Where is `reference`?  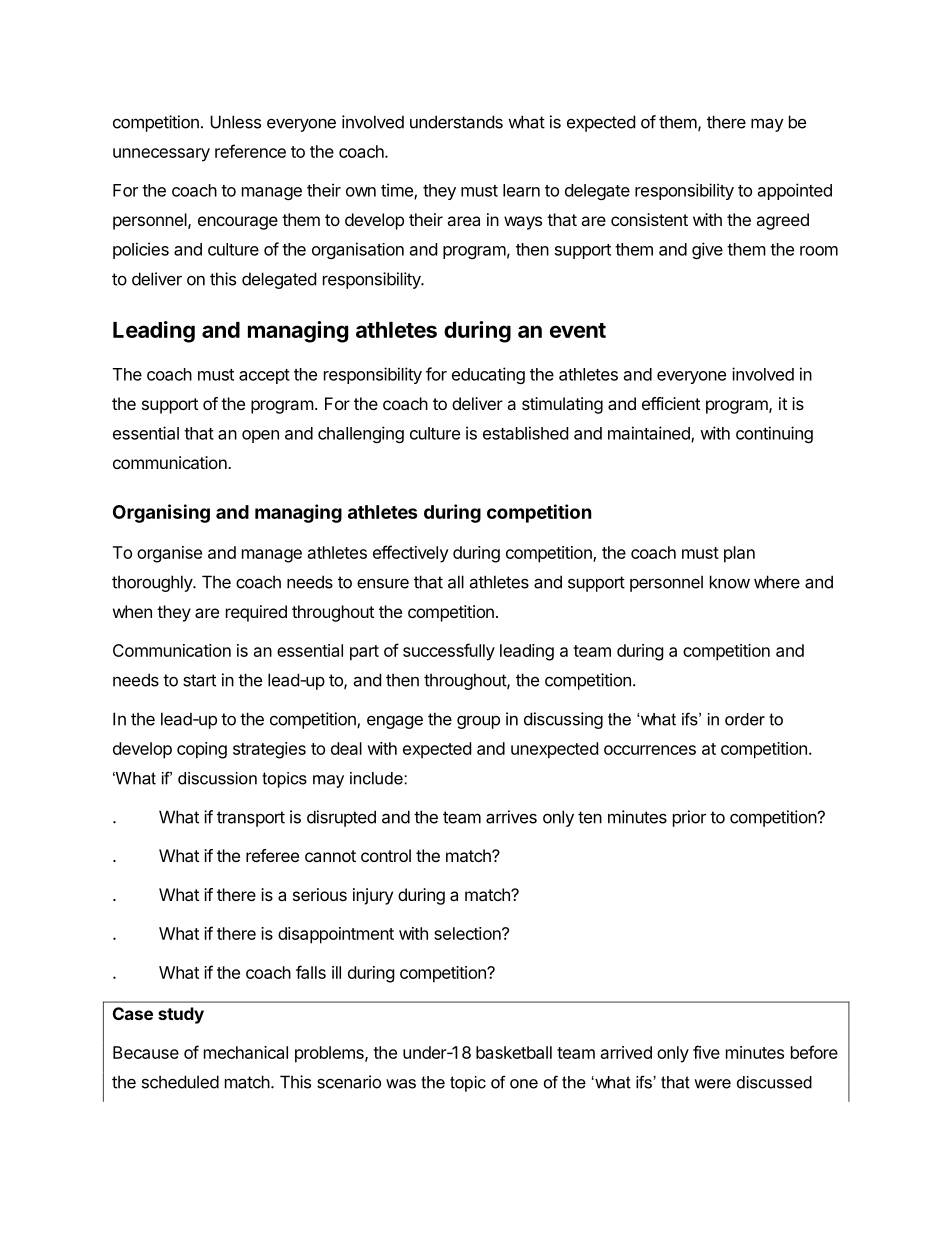
reference is located at coordinates (250, 151).
